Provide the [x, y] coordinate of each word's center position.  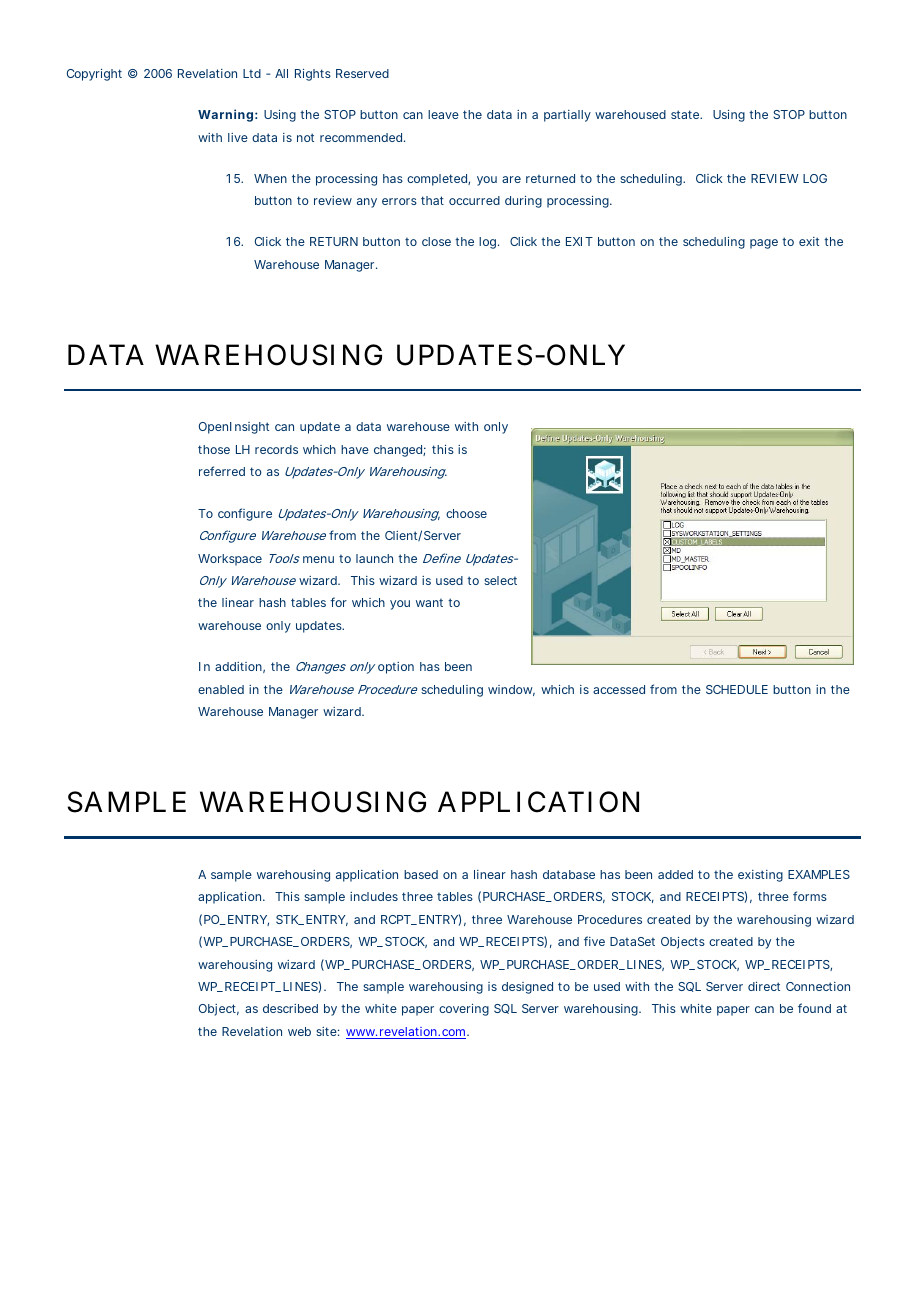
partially [567, 116]
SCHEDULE [737, 689]
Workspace [230, 560]
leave [443, 114]
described [290, 1008]
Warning [225, 115]
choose [466, 513]
